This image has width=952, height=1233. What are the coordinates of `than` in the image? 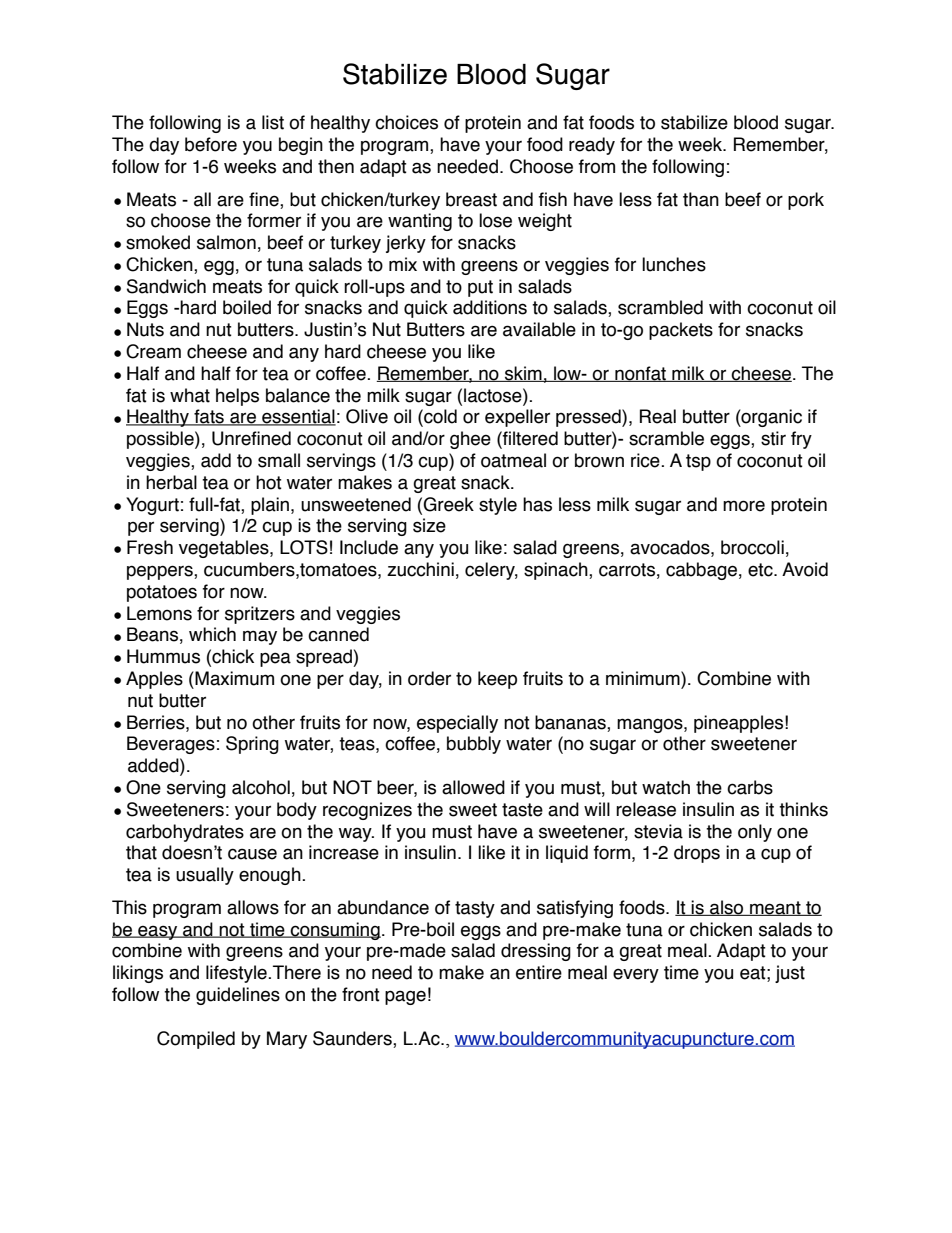 It's located at (701, 199).
